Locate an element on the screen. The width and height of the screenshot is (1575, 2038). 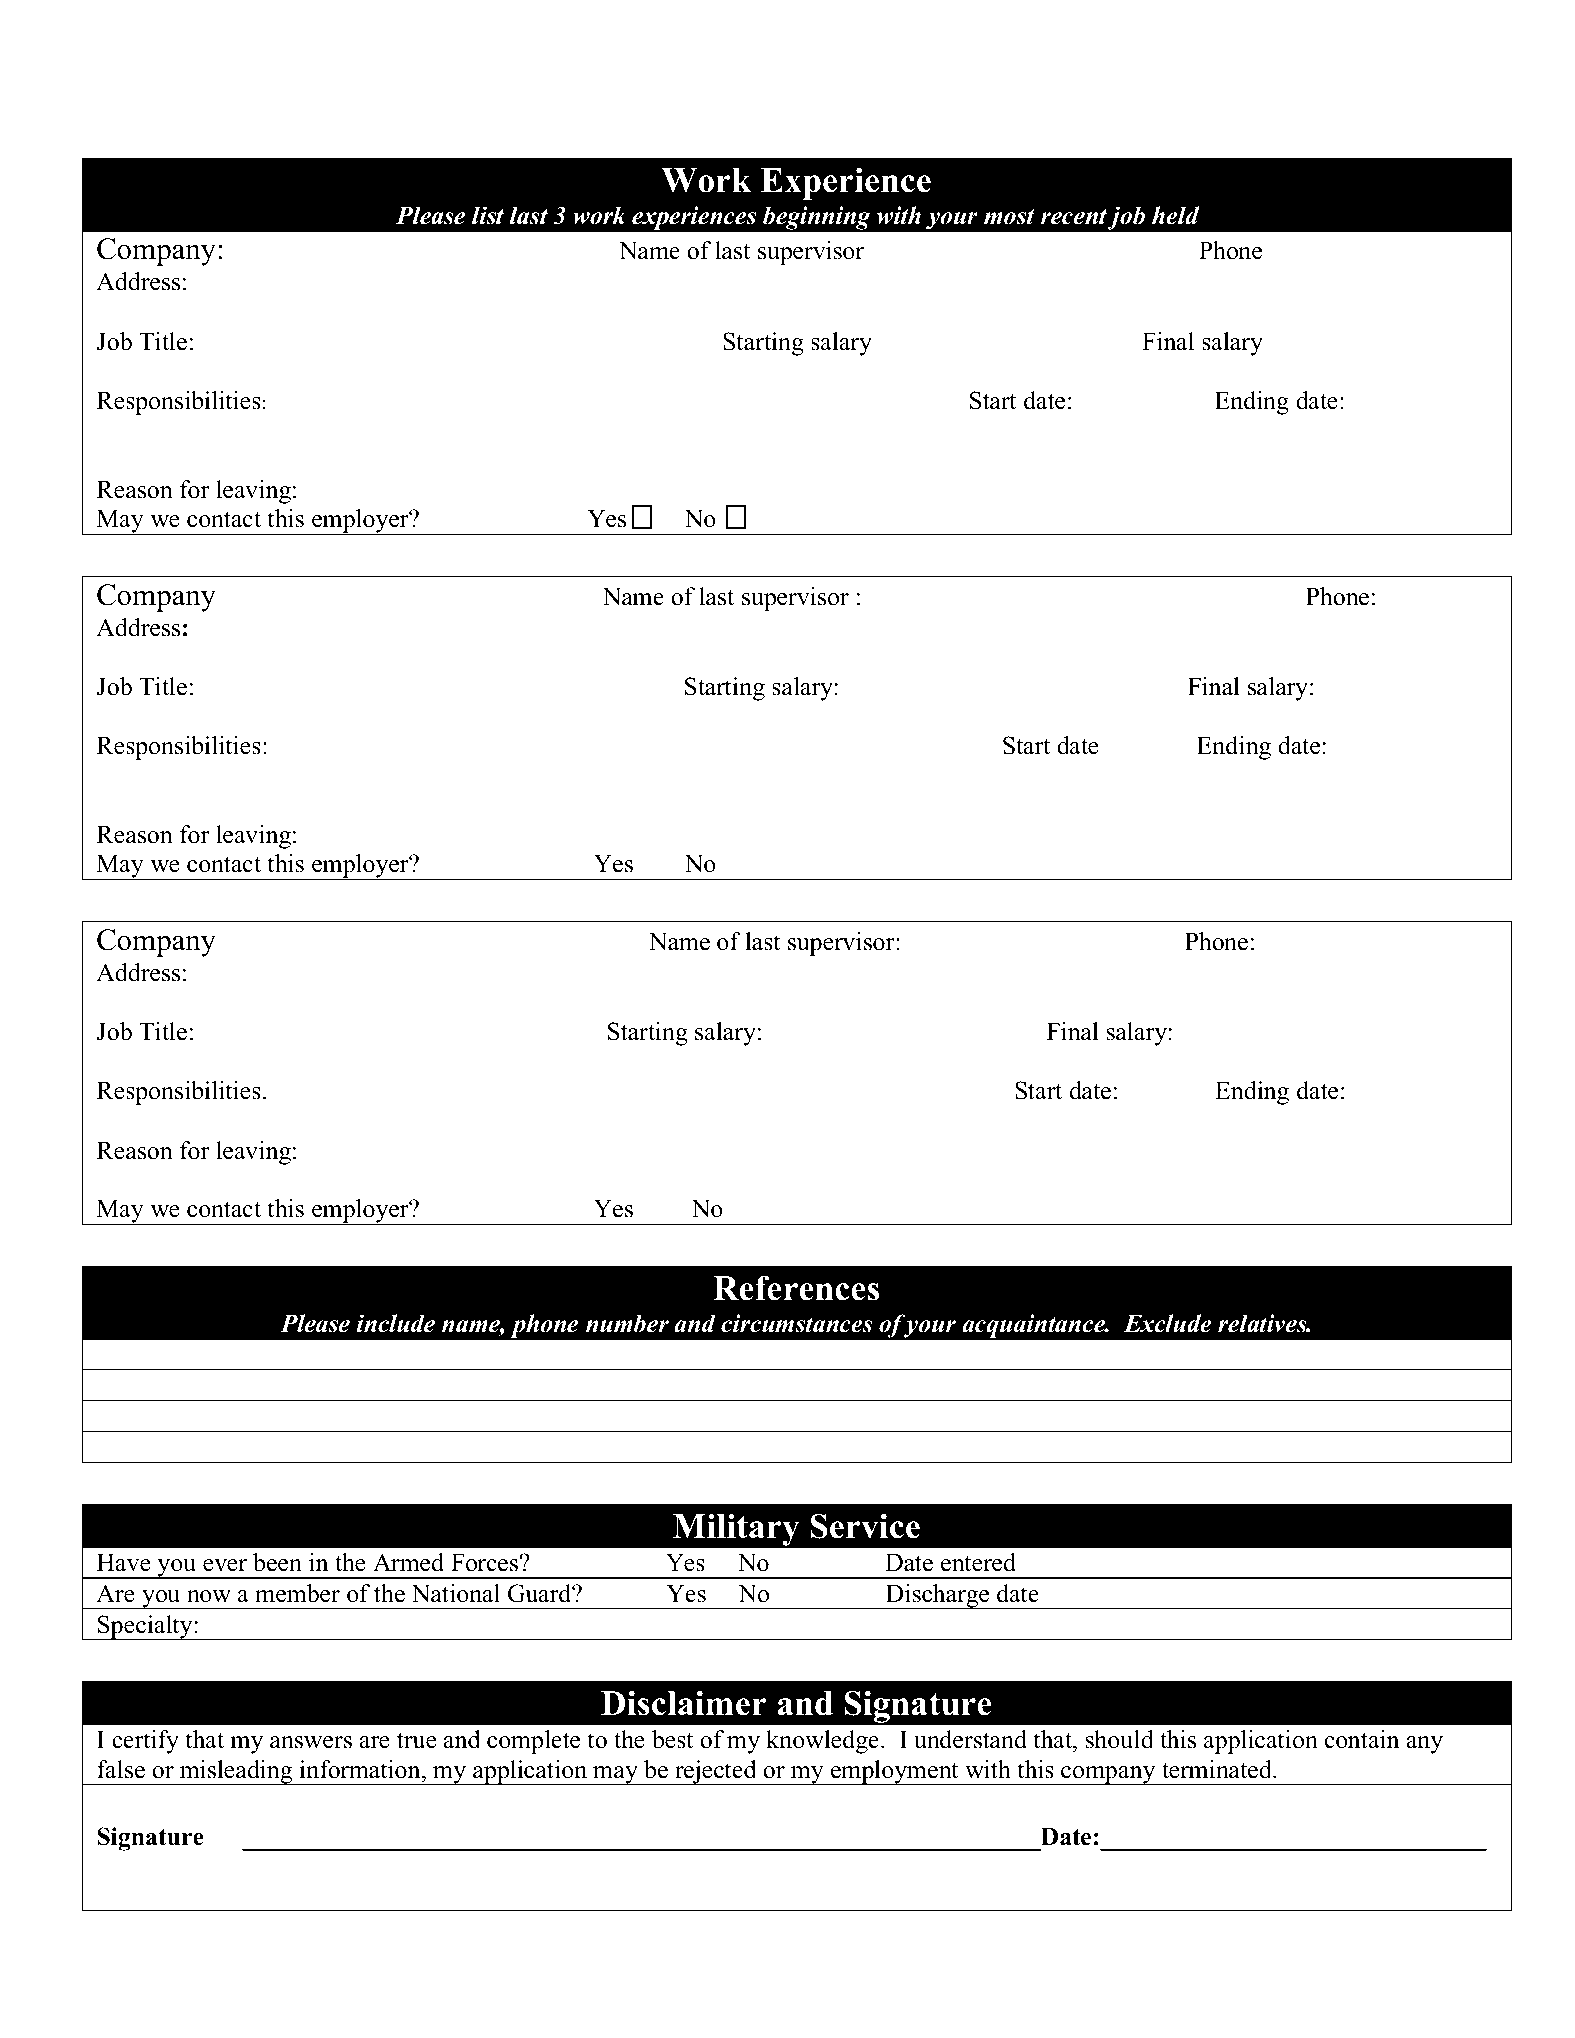
answers is located at coordinates (311, 1742).
